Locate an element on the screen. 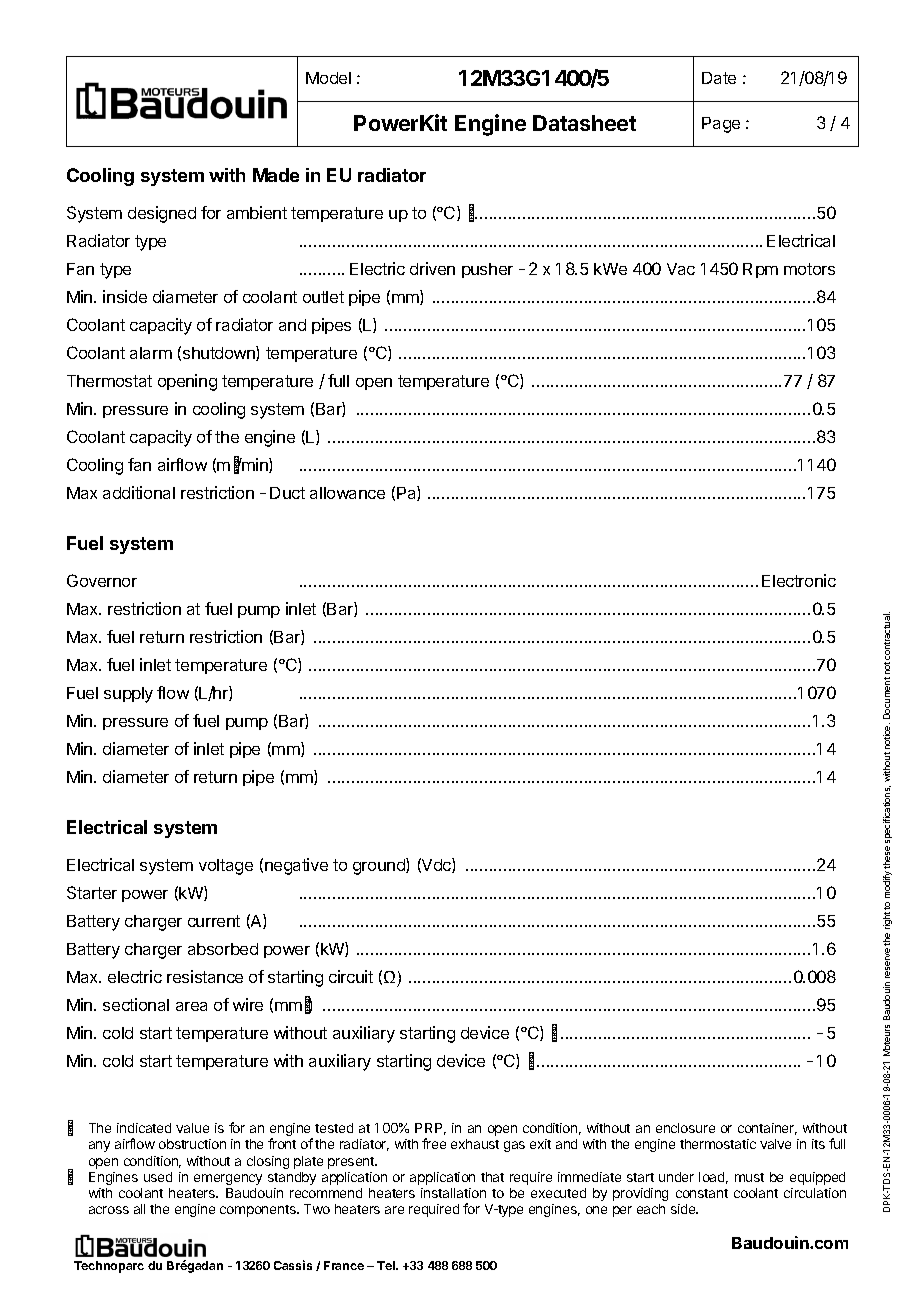 The height and width of the screenshot is (1308, 924). installation is located at coordinates (453, 1193).
